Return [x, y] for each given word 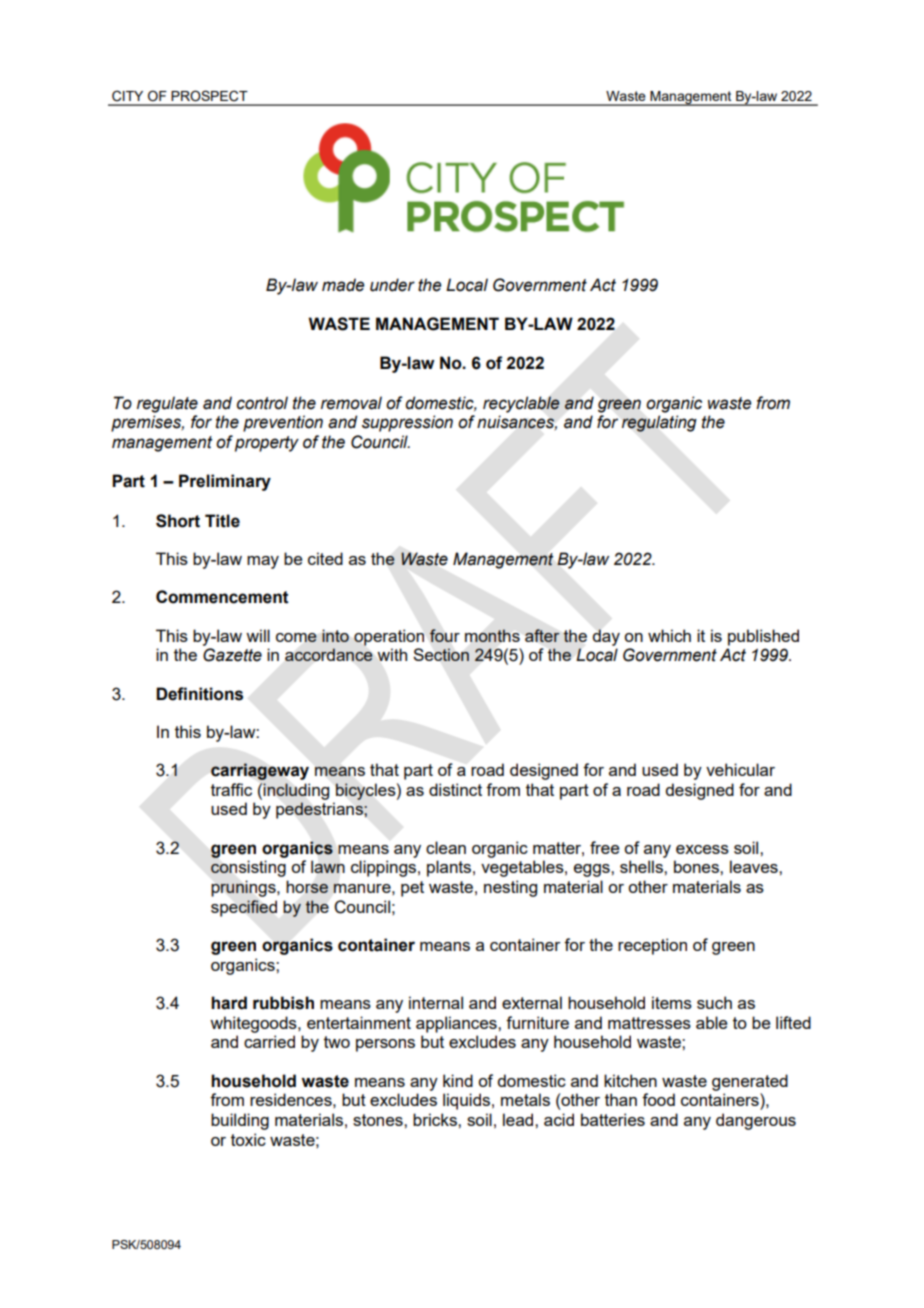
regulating [659, 423]
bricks [436, 1119]
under [392, 285]
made [343, 285]
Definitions [199, 694]
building [240, 1121]
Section [441, 654]
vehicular [740, 769]
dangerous [756, 1121]
